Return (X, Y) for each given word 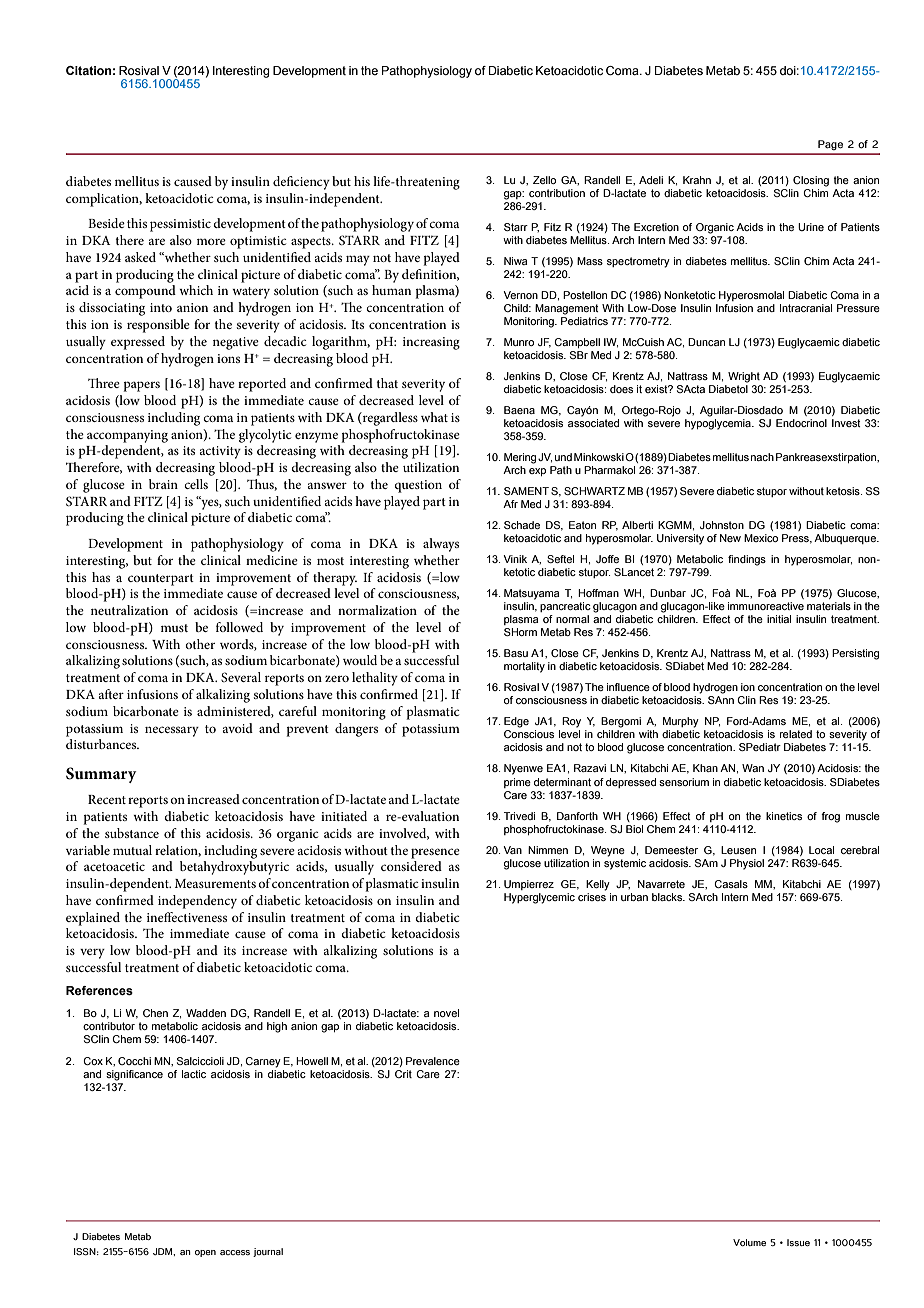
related (796, 734)
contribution (557, 193)
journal (268, 1252)
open (205, 1253)
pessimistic (180, 225)
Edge (516, 722)
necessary (172, 731)
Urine (811, 227)
